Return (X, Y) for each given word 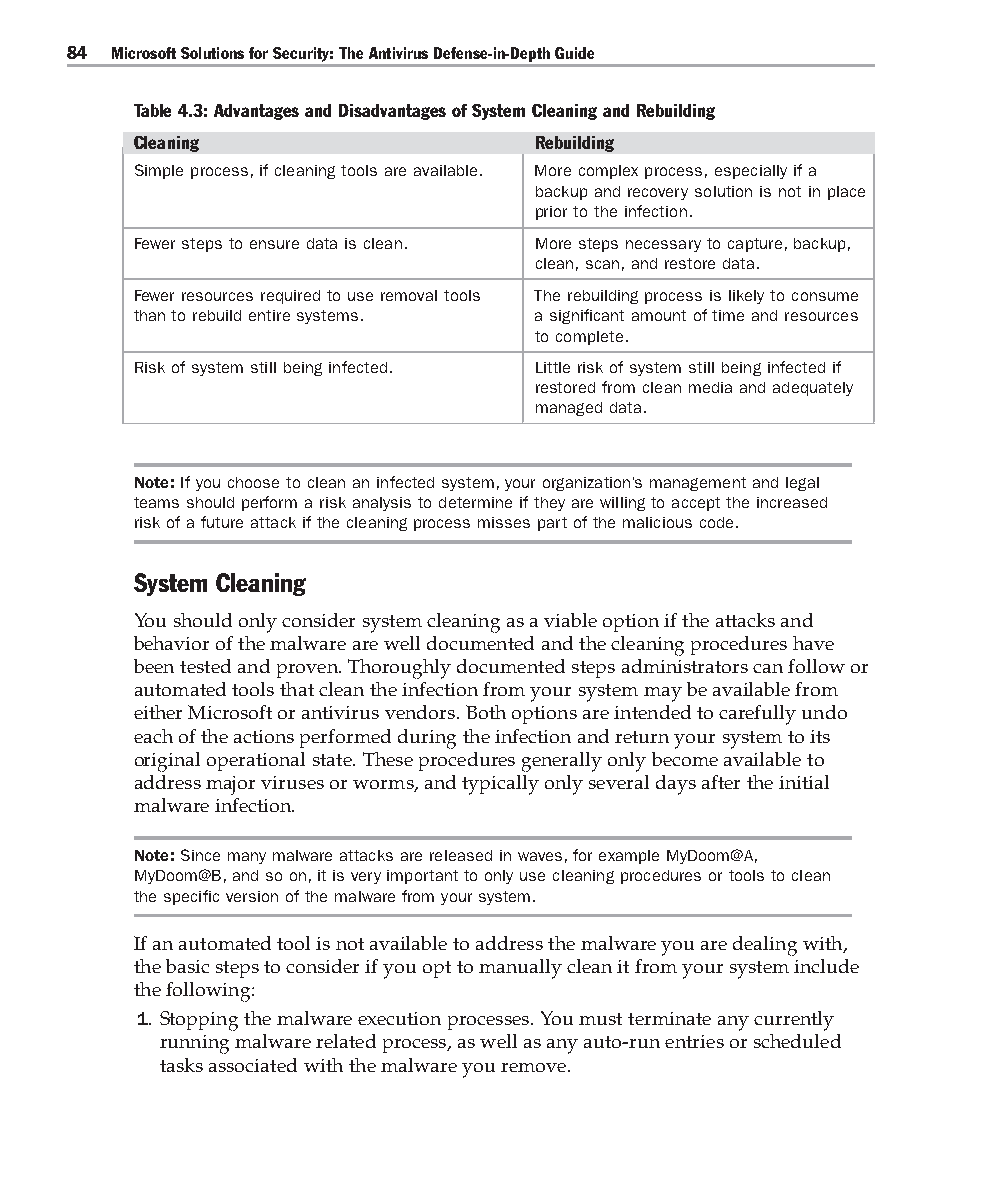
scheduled (797, 1041)
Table (152, 110)
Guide (574, 53)
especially (751, 172)
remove (535, 1067)
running (194, 1044)
